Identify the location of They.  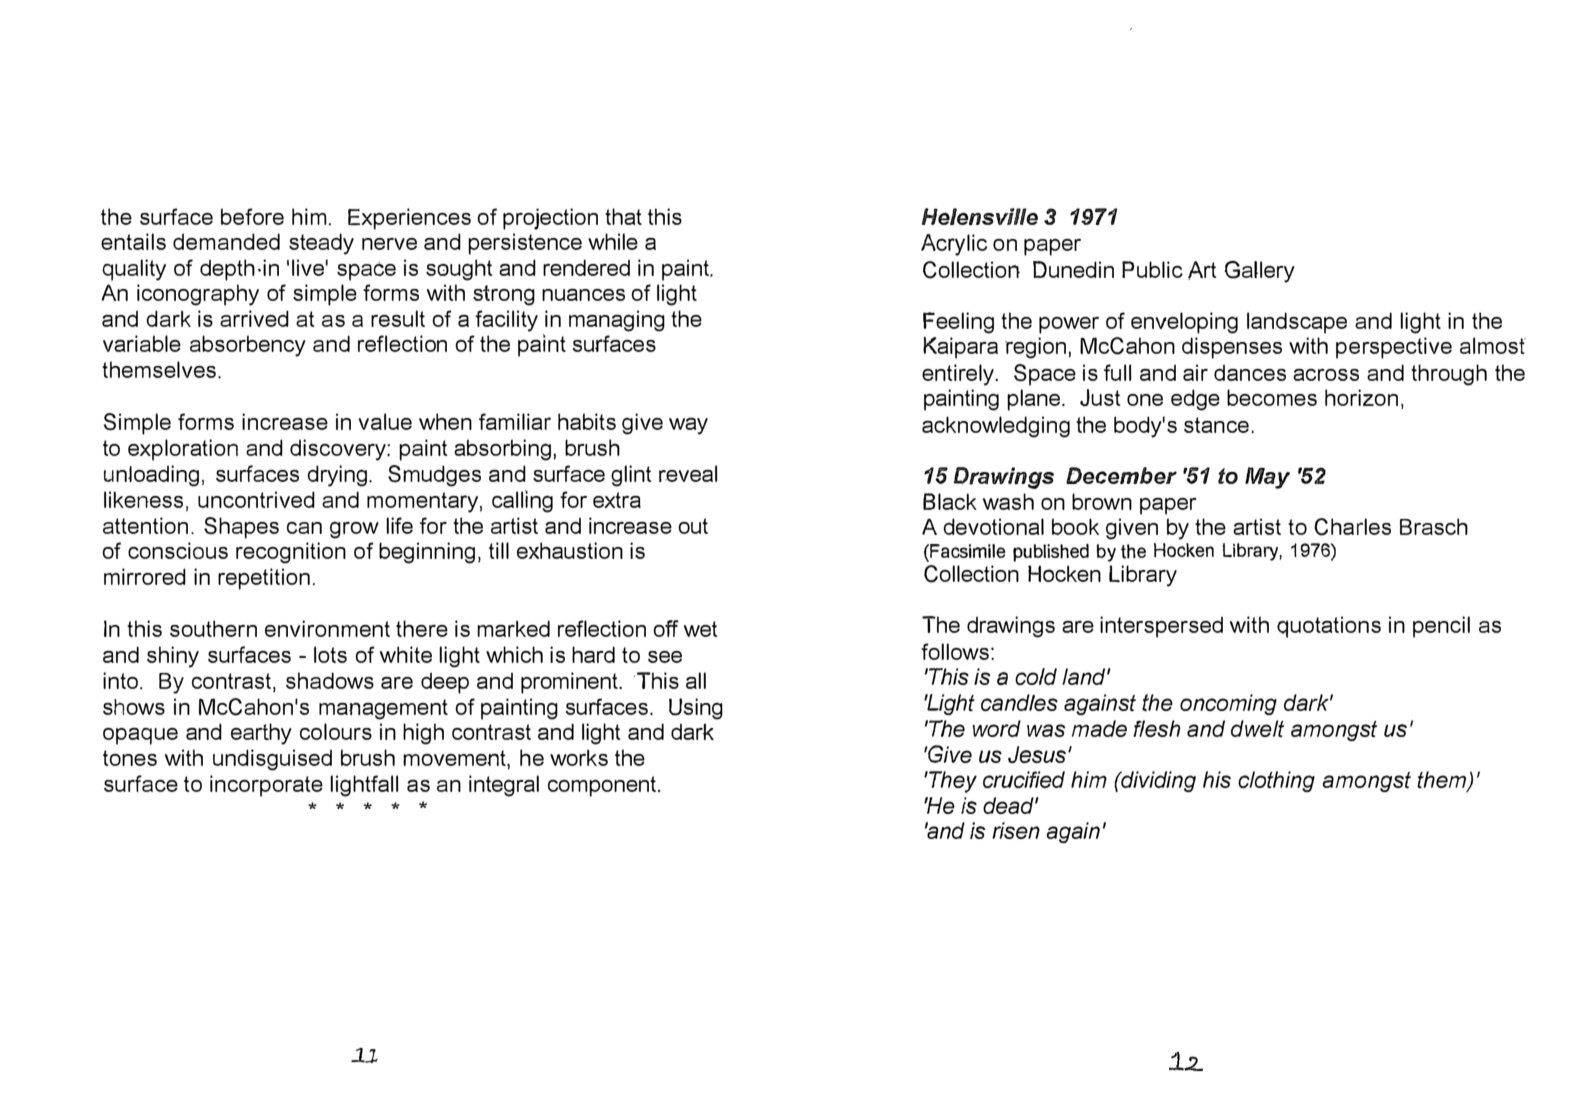
(952, 782).
